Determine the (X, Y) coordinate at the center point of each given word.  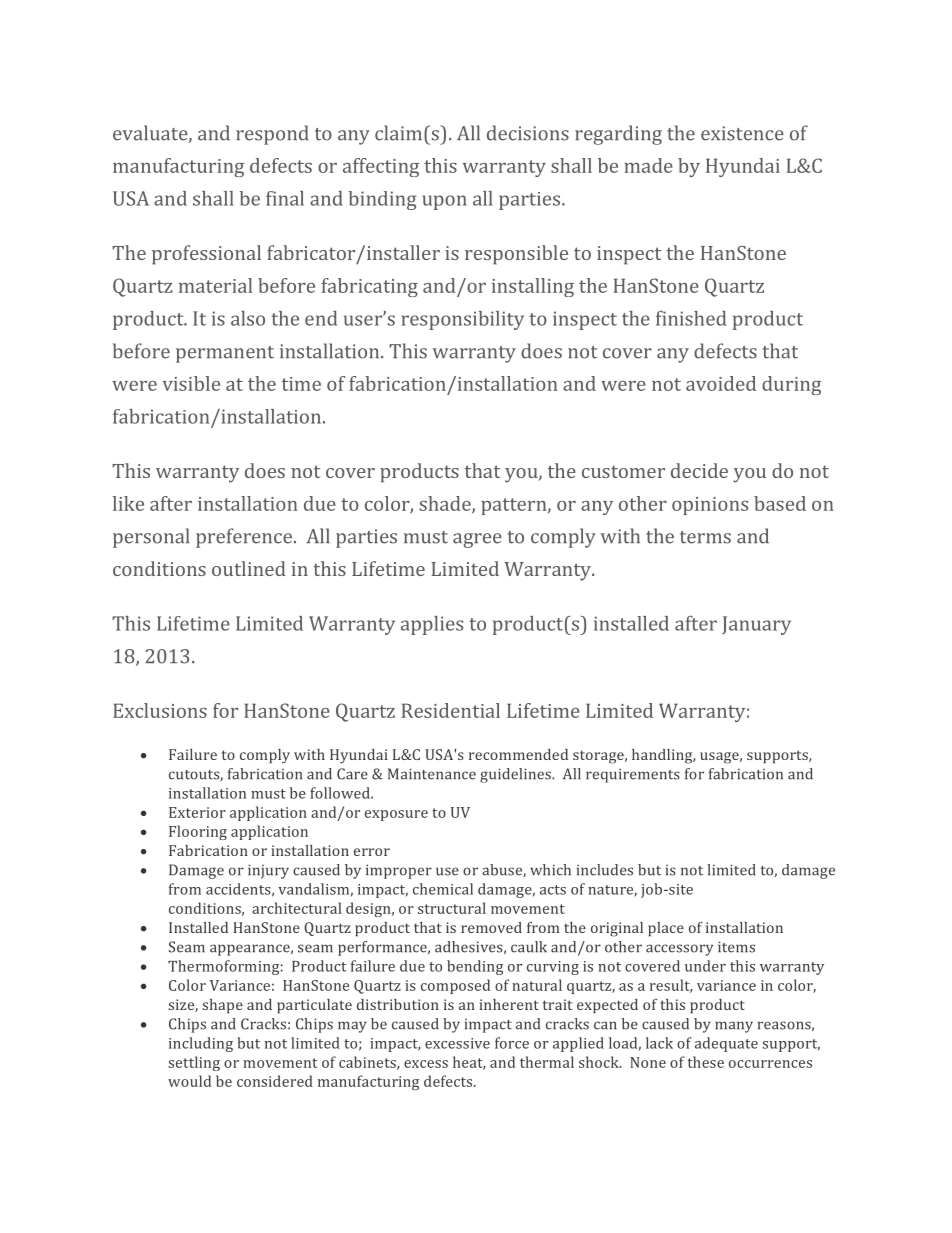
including (201, 1044)
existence (742, 133)
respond (272, 135)
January (756, 625)
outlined (248, 568)
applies (432, 625)
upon (445, 202)
